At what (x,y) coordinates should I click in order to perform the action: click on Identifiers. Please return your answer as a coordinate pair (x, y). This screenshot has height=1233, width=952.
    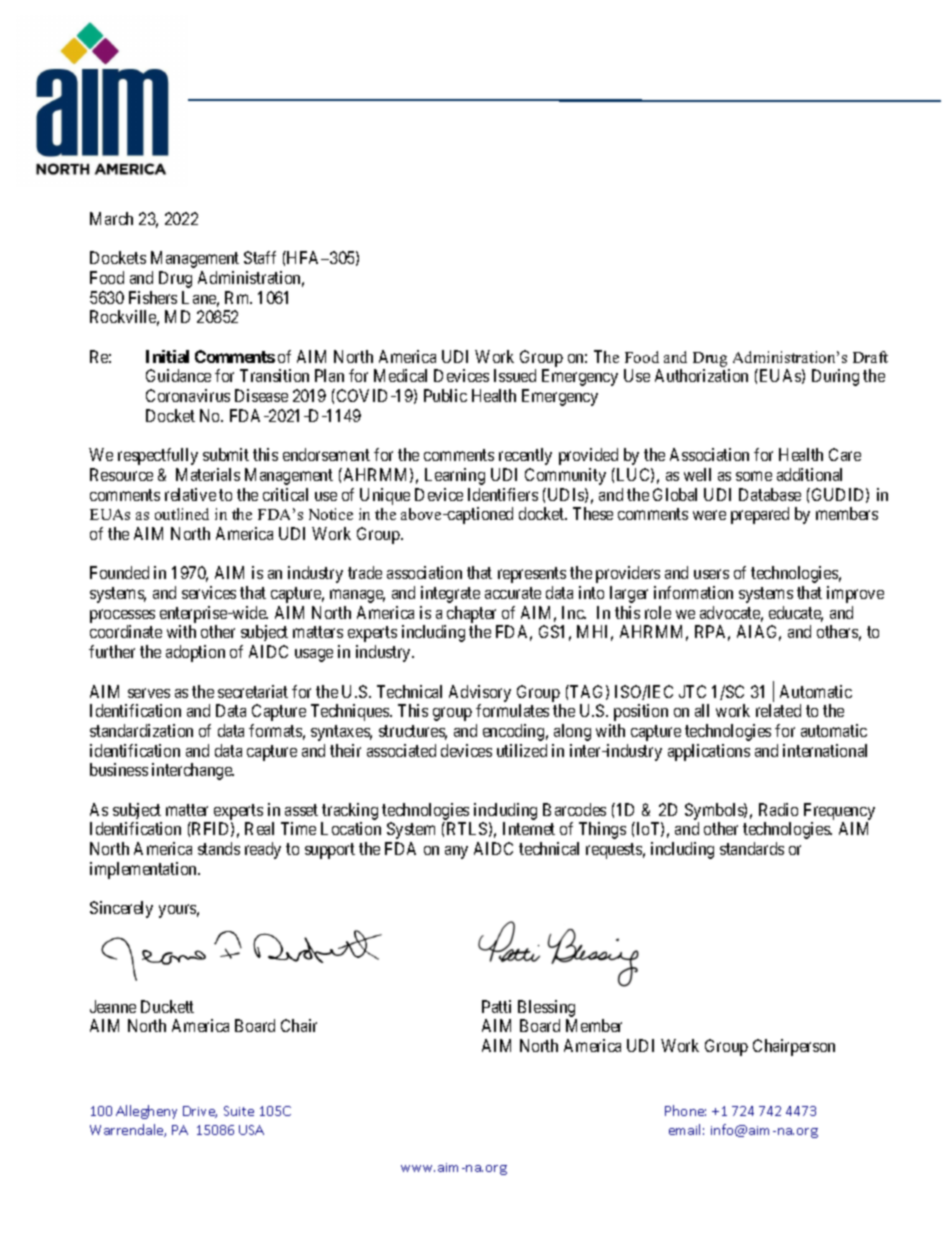
    Looking at the image, I should click on (503, 494).
